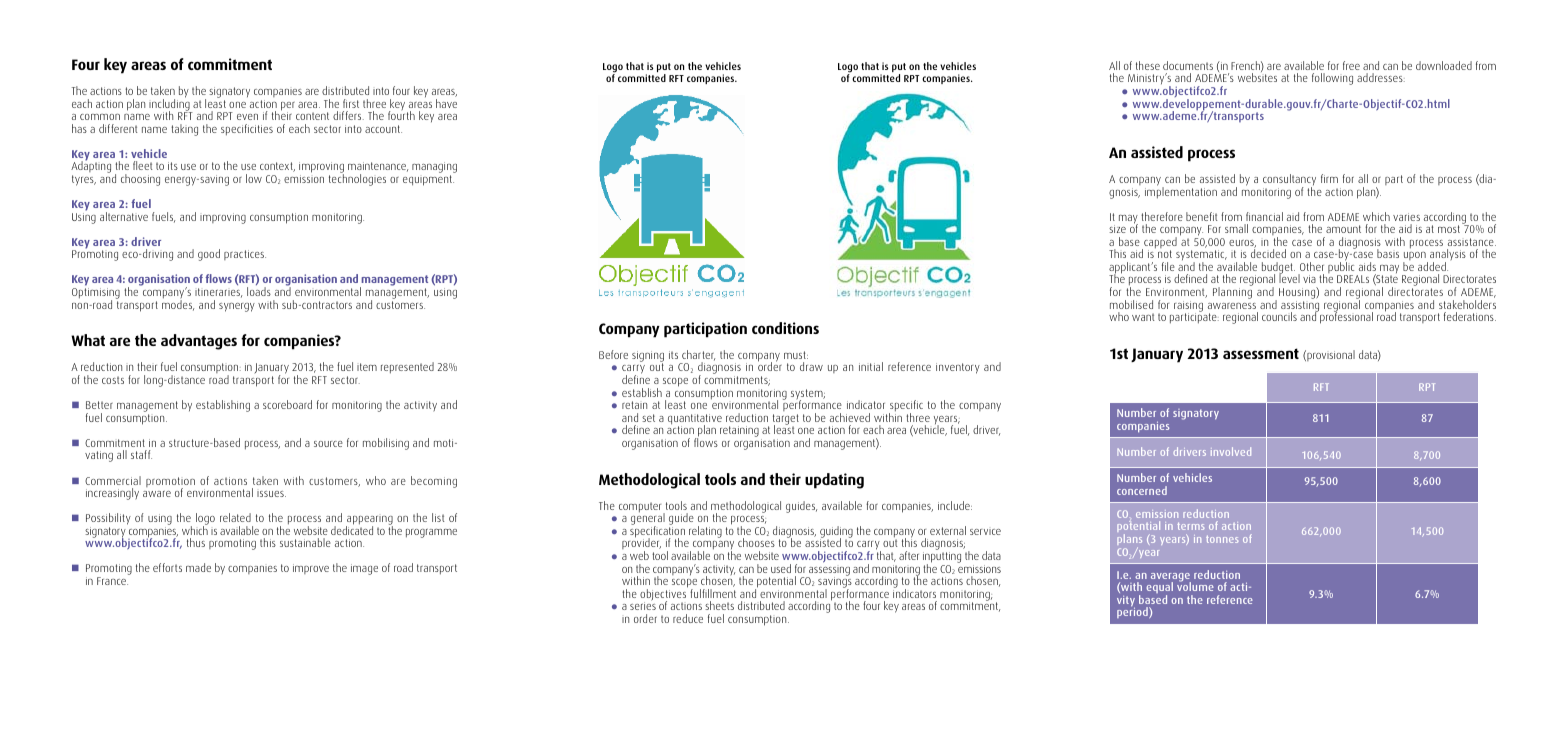 The width and height of the document is (1568, 748). What do you see at coordinates (446, 103) in the document?
I see `have` at bounding box center [446, 103].
